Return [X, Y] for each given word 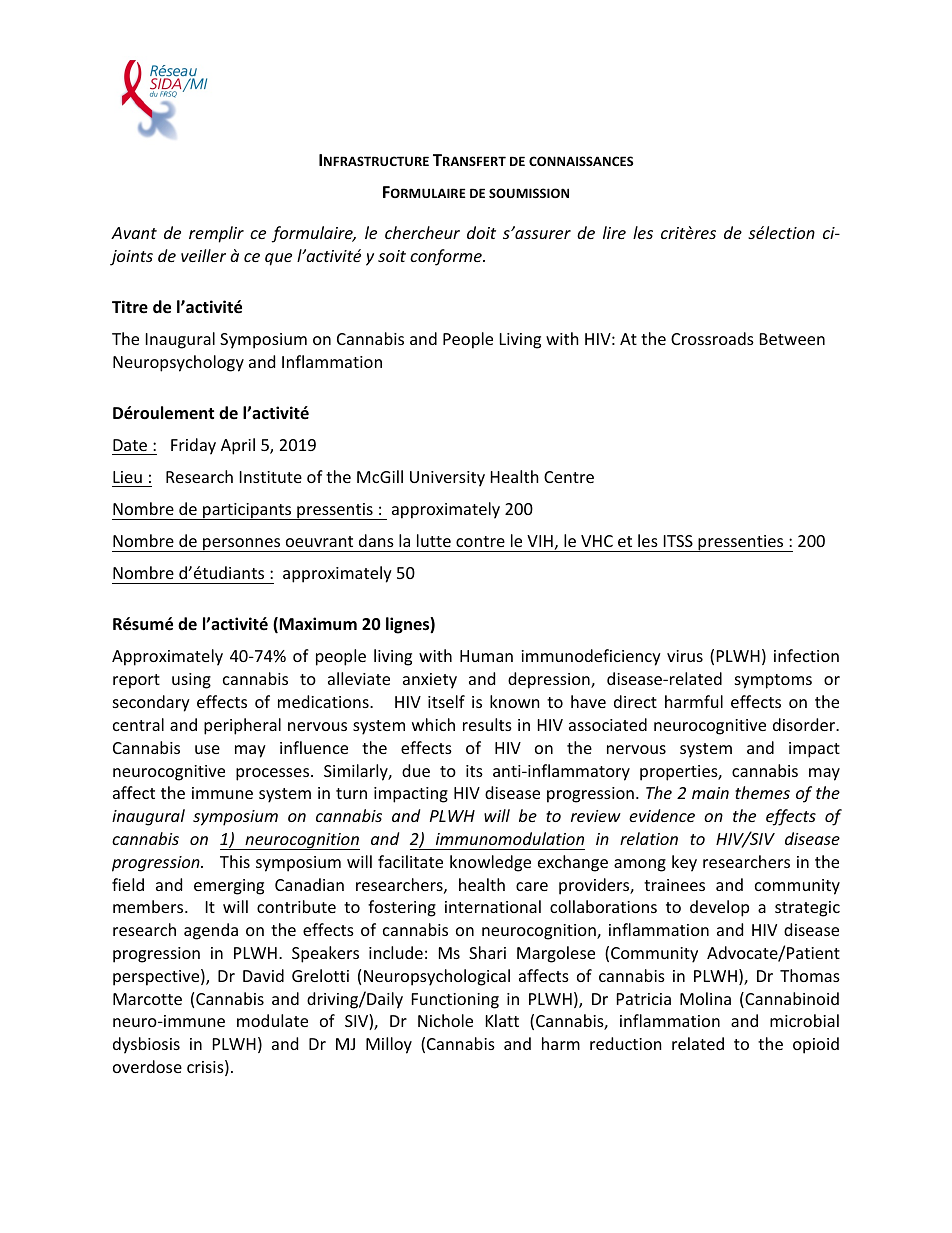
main [710, 793]
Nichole [445, 1020]
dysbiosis [146, 1045]
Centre [569, 477]
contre [480, 541]
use [207, 749]
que [278, 259]
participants [247, 511]
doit [481, 232]
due [416, 770]
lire [614, 232]
